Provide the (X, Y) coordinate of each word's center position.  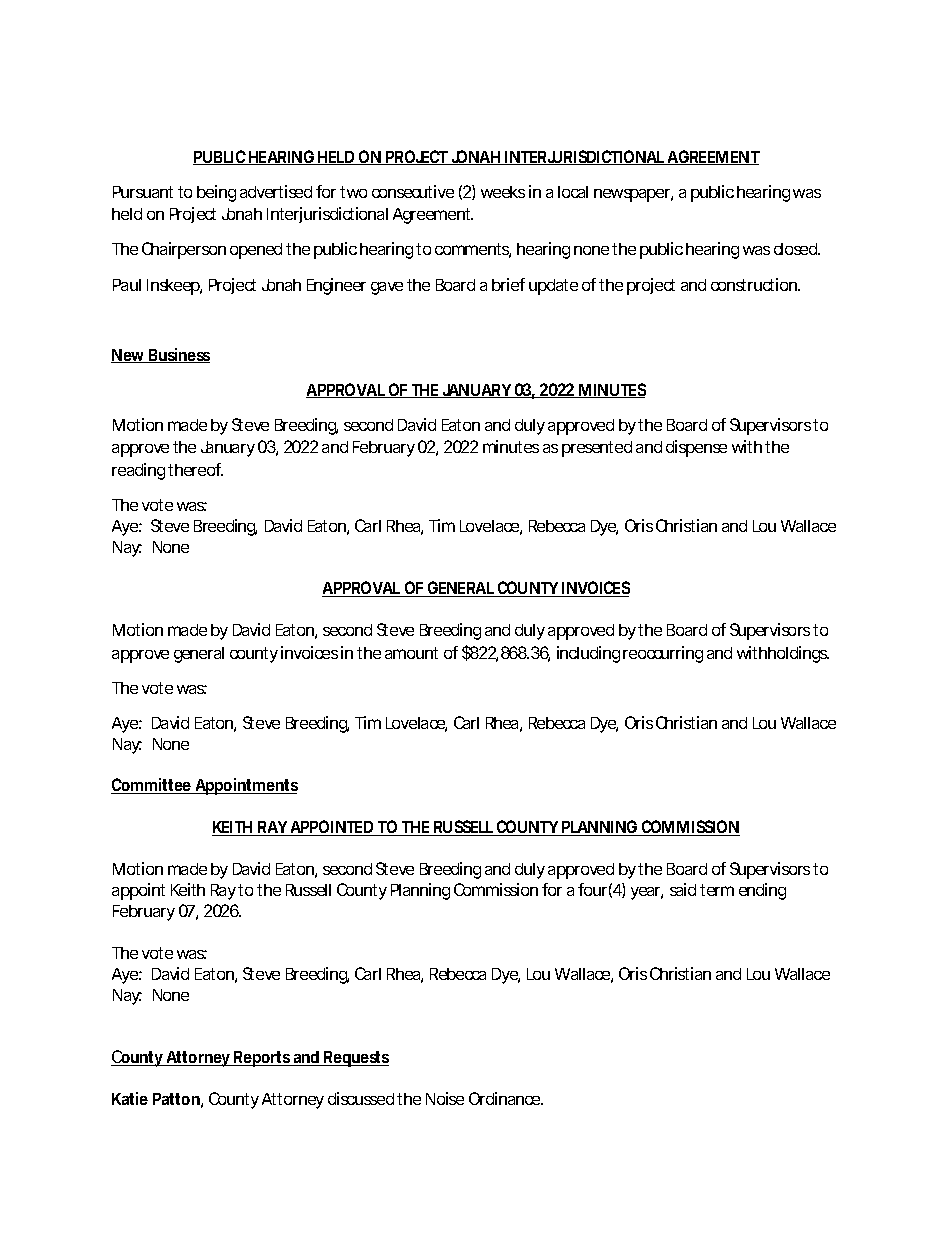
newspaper (633, 195)
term (717, 890)
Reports (263, 1059)
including (588, 654)
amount (411, 653)
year (647, 893)
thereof (195, 469)
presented (597, 449)
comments (473, 250)
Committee (152, 786)
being (216, 193)
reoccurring (663, 654)
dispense (696, 448)
